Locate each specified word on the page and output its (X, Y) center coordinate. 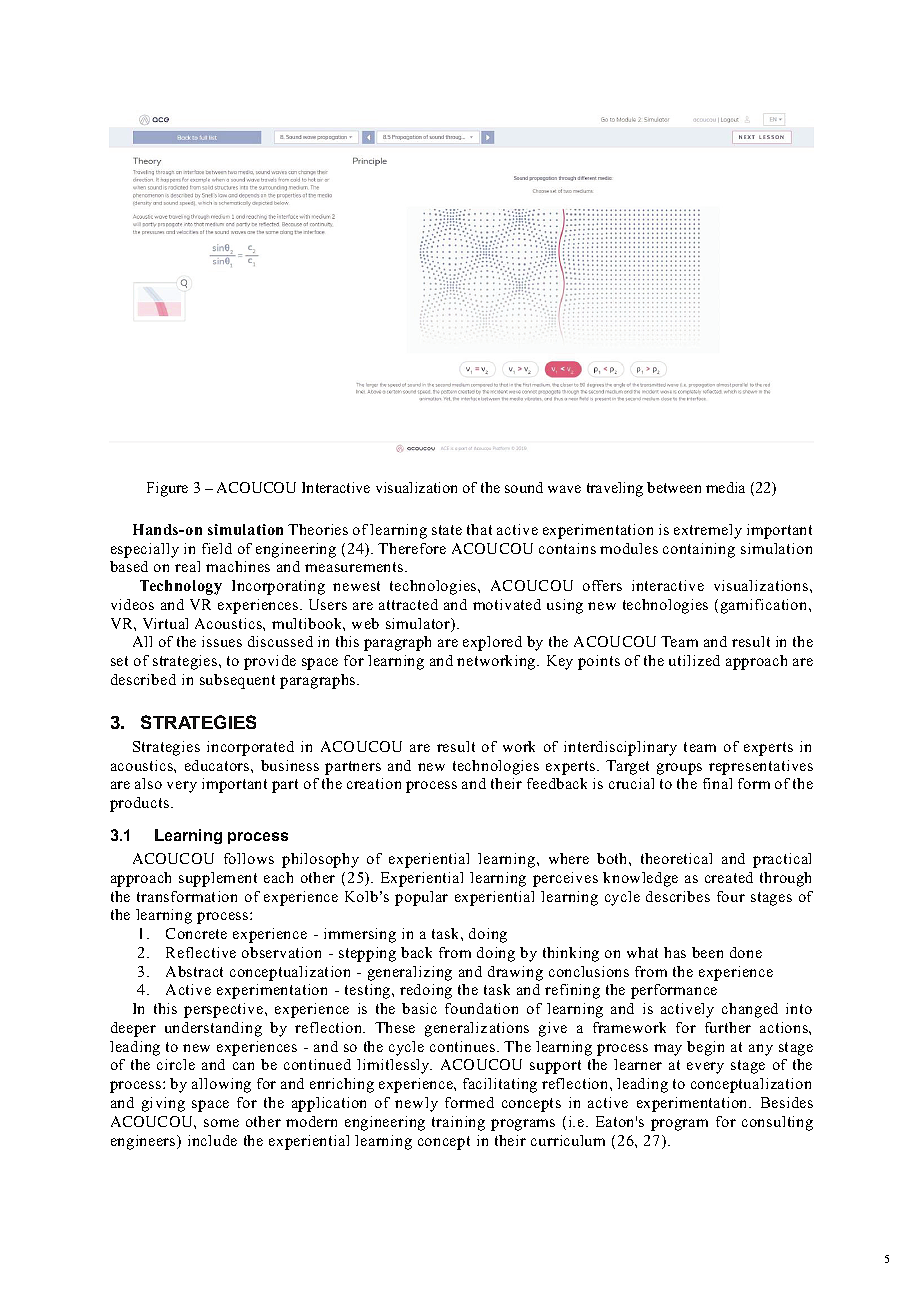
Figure (167, 489)
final (717, 783)
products (139, 804)
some (221, 1123)
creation (374, 783)
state (447, 530)
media (725, 487)
